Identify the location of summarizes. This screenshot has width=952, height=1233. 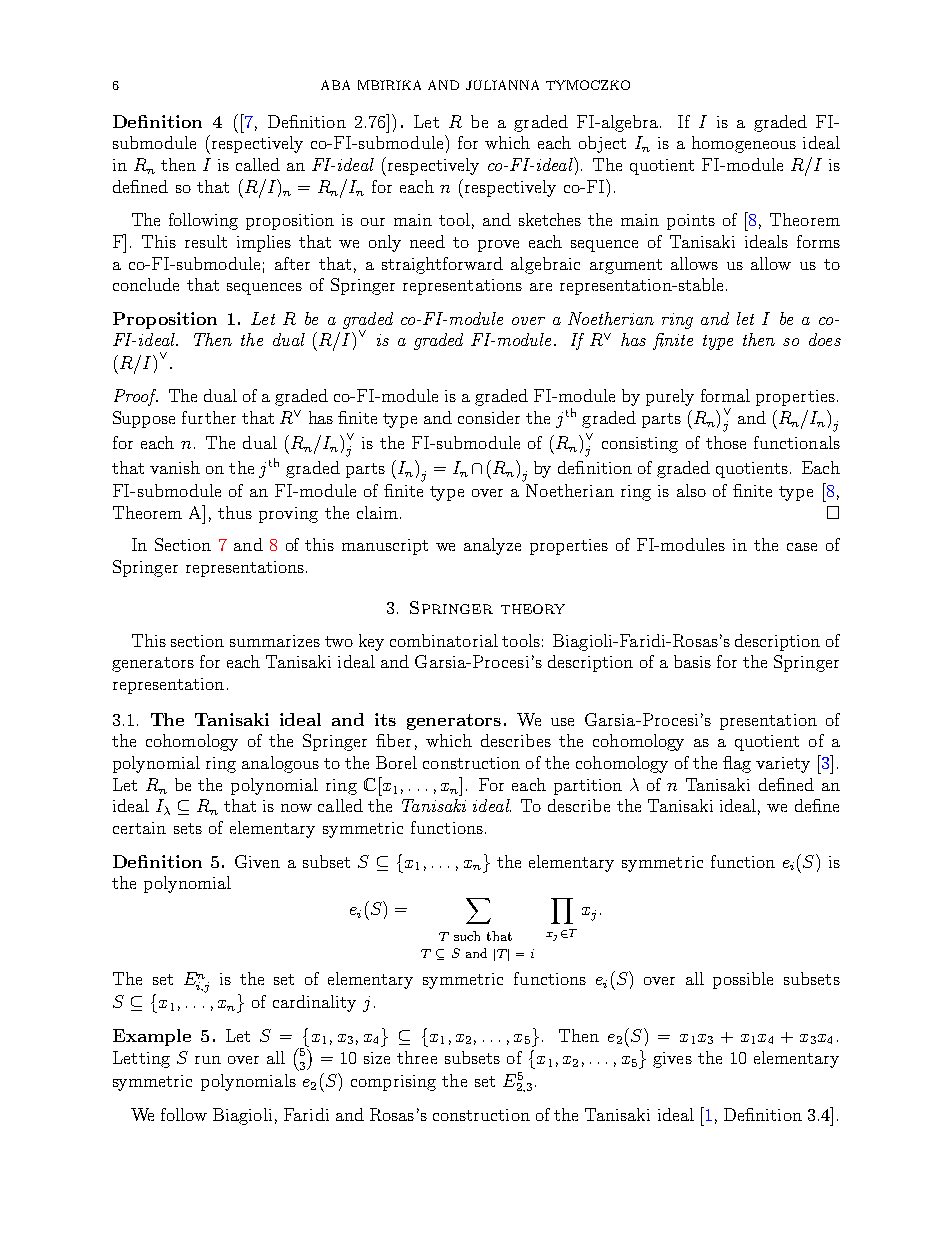
(275, 641).
